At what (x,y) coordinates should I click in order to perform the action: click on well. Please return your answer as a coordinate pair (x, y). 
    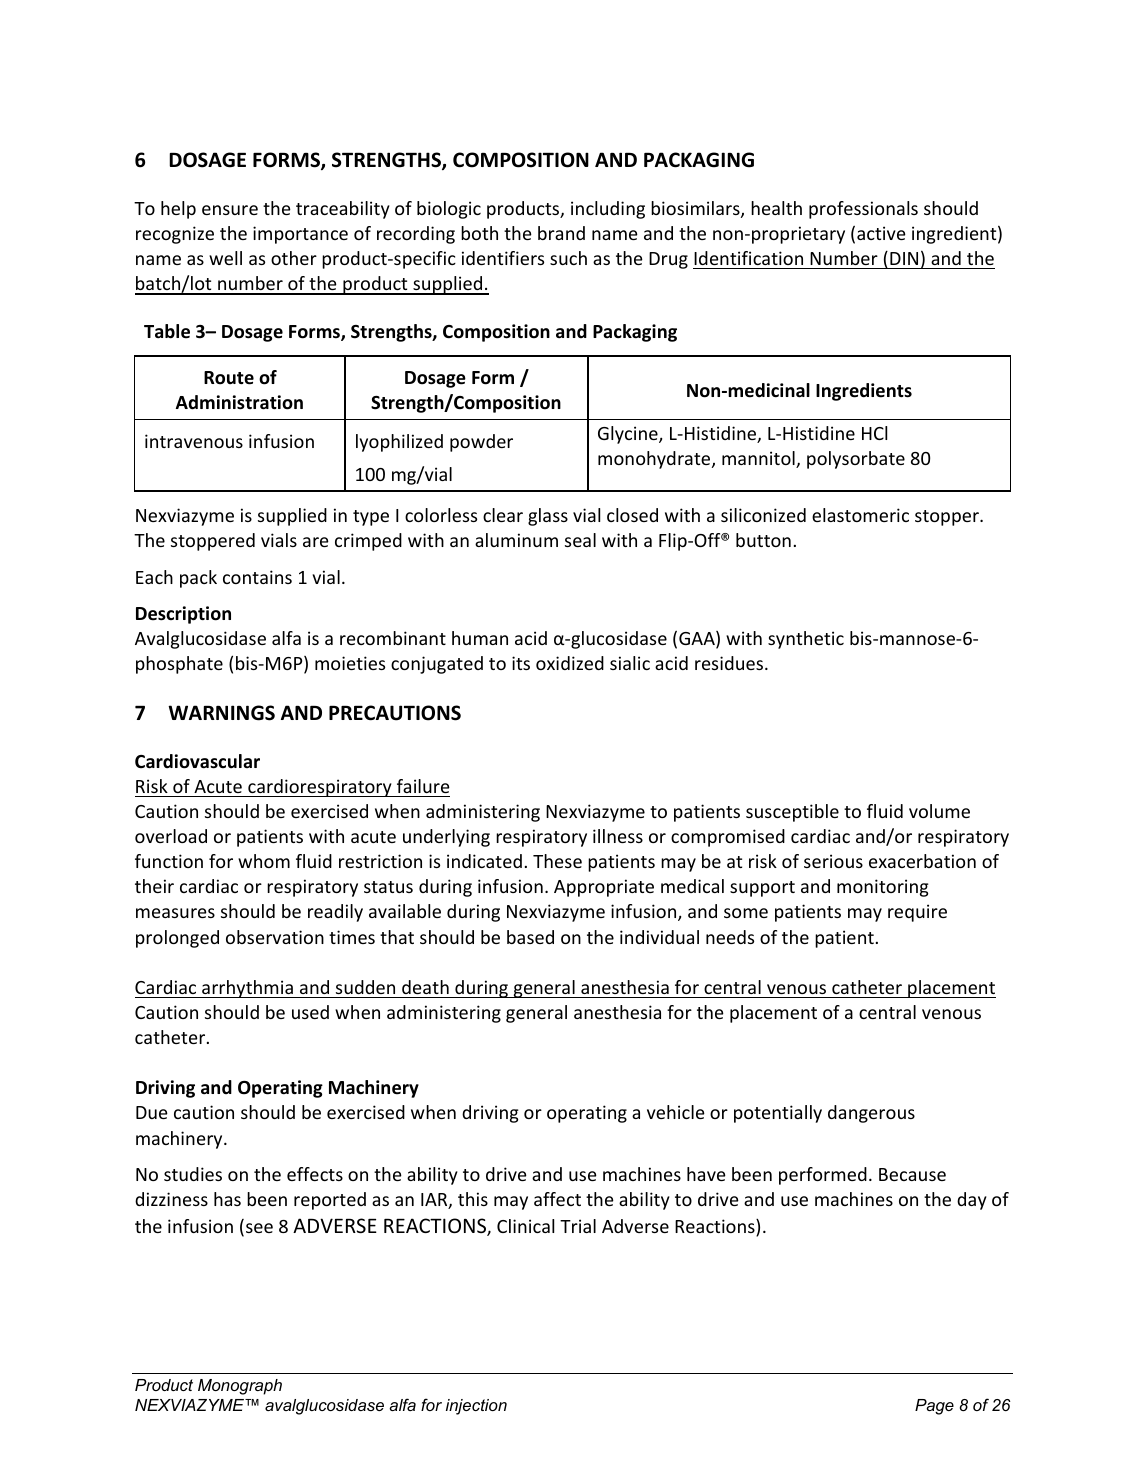
    Looking at the image, I should click on (225, 258).
